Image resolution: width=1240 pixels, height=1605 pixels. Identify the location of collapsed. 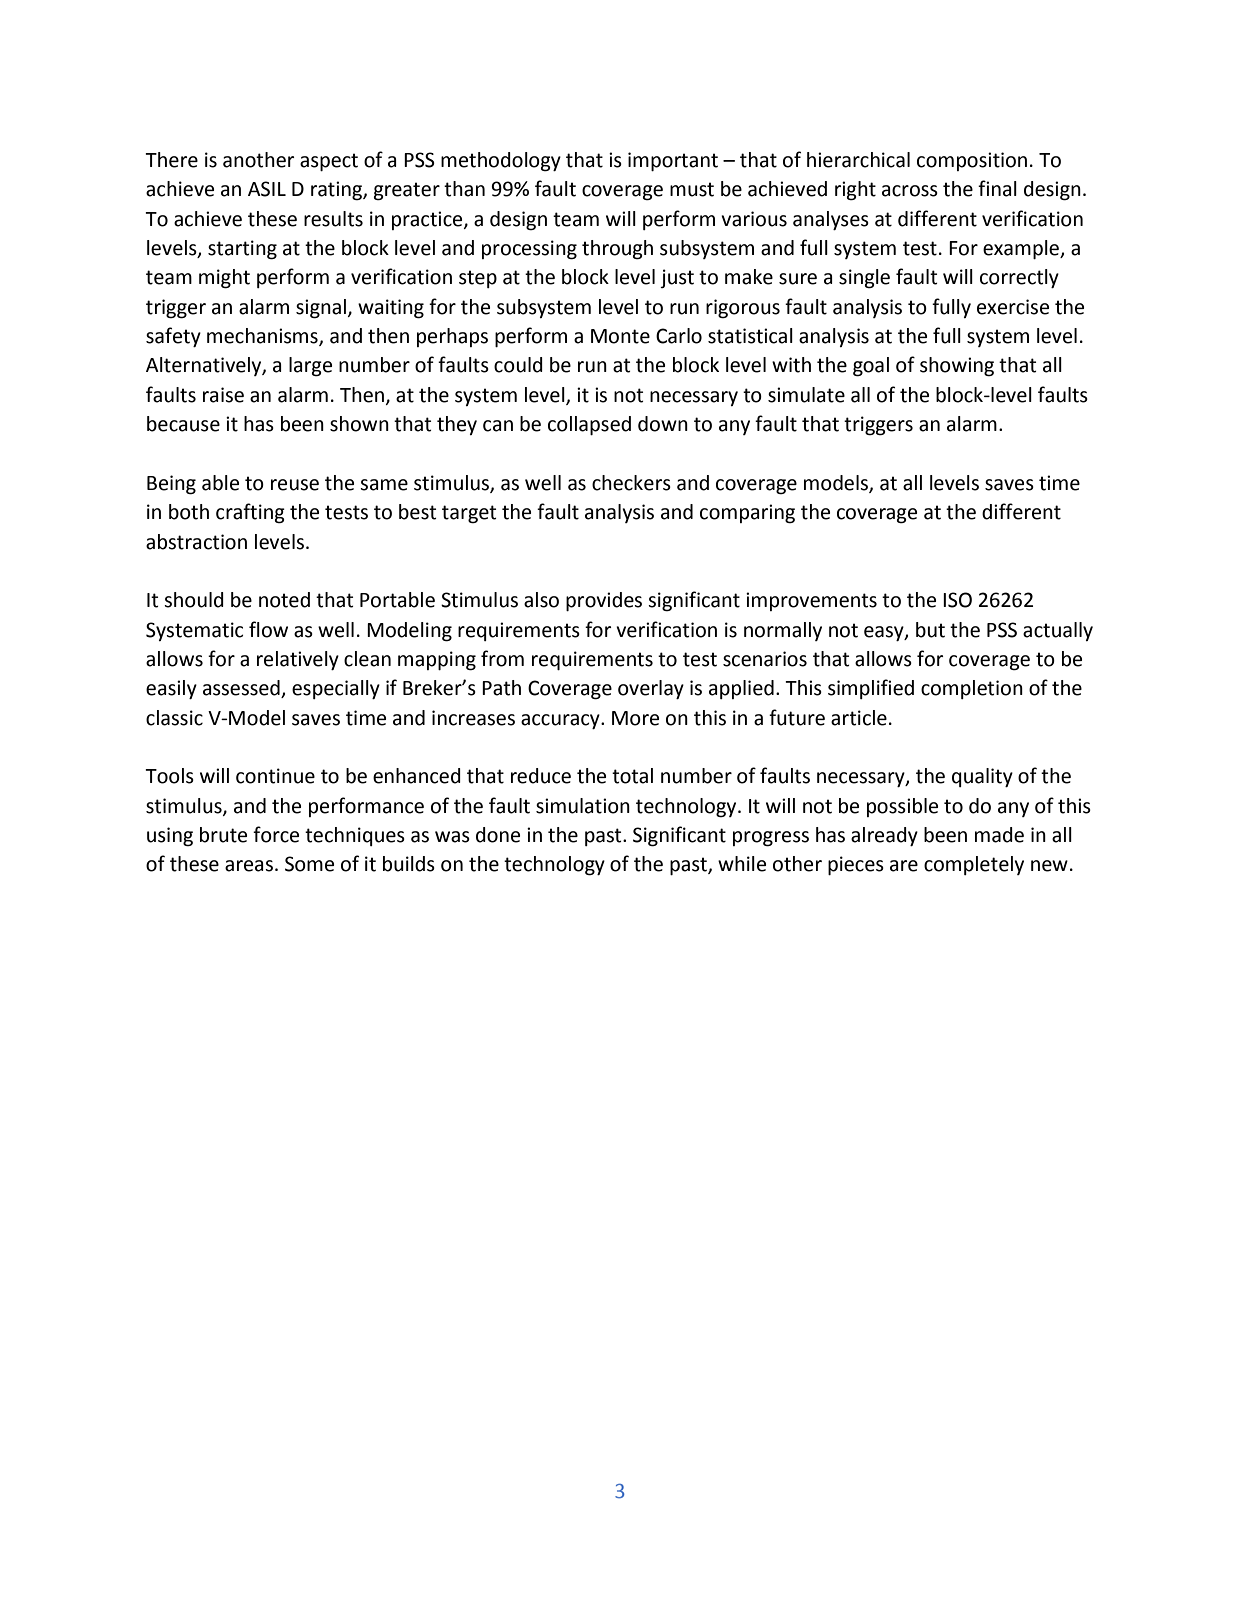
(589, 425).
